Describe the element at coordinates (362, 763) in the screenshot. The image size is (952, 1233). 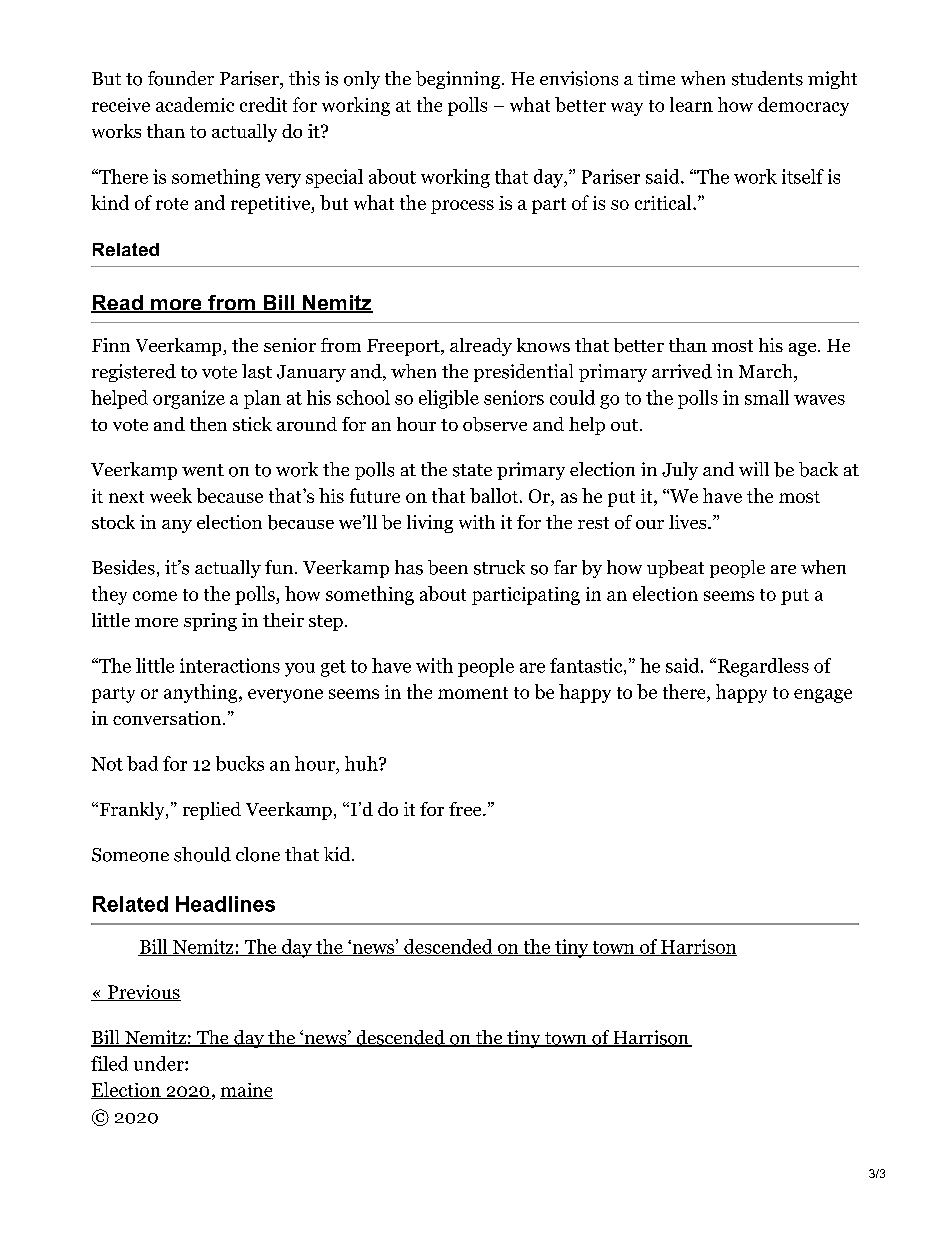
I see `huh` at that location.
